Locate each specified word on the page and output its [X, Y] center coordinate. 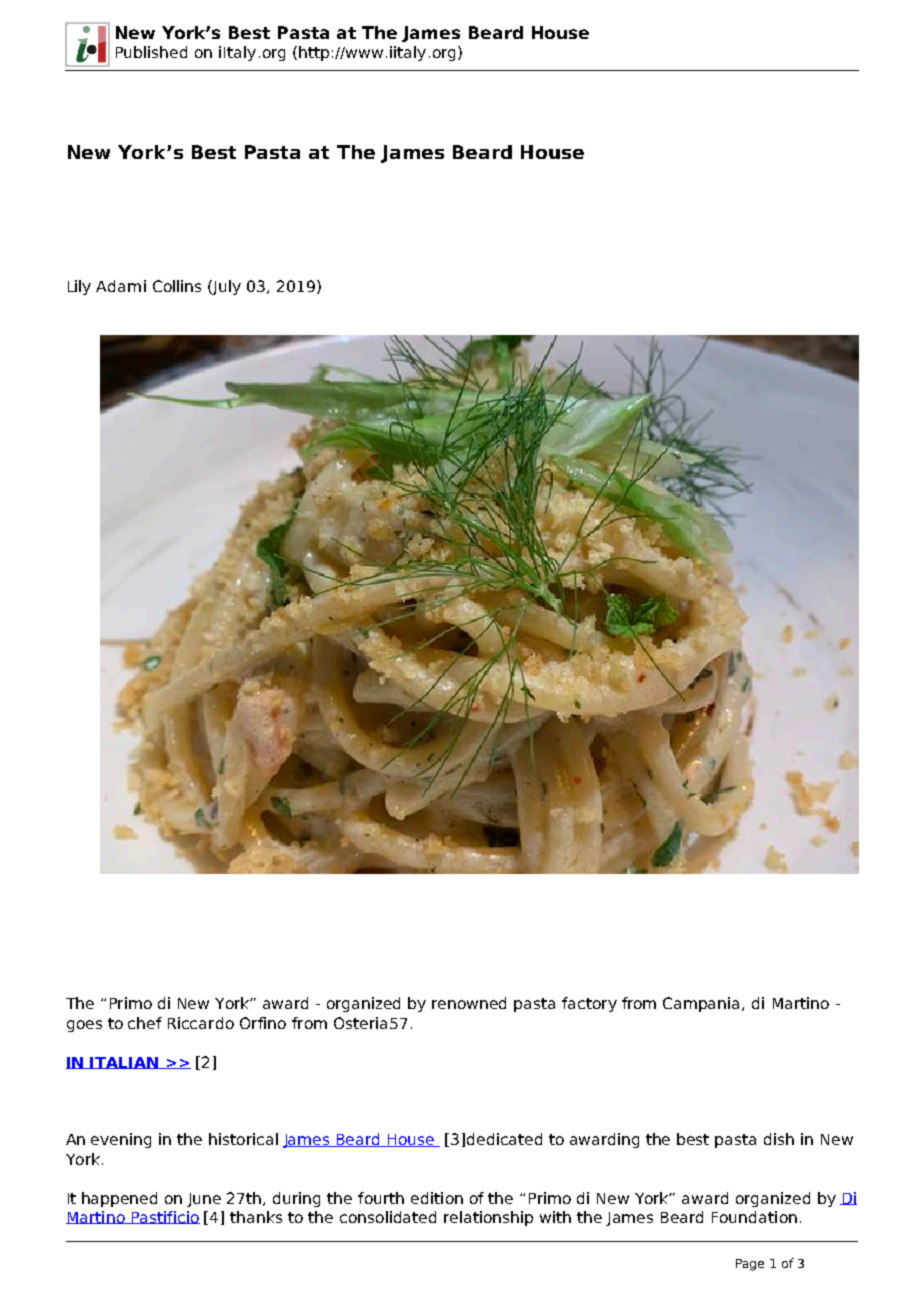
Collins [177, 286]
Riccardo [201, 1023]
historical [243, 1139]
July [226, 287]
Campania [703, 1004]
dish [779, 1139]
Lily [79, 287]
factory [589, 1004]
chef [145, 1023]
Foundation [754, 1217]
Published [151, 52]
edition [437, 1198]
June [204, 1200]
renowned [469, 1003]
